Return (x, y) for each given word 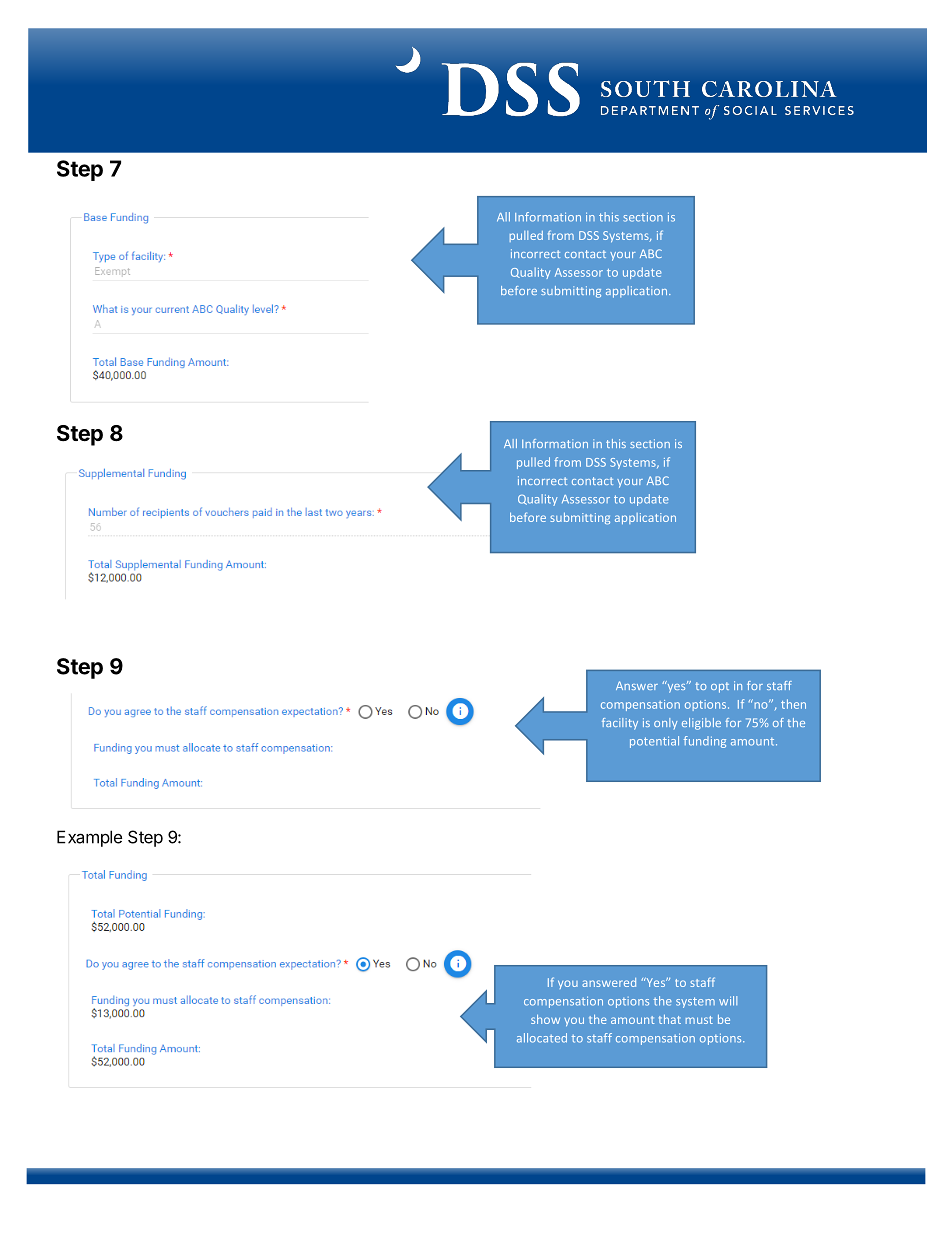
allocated (542, 1038)
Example (89, 838)
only (665, 723)
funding (705, 742)
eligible (701, 724)
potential (654, 742)
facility (620, 724)
